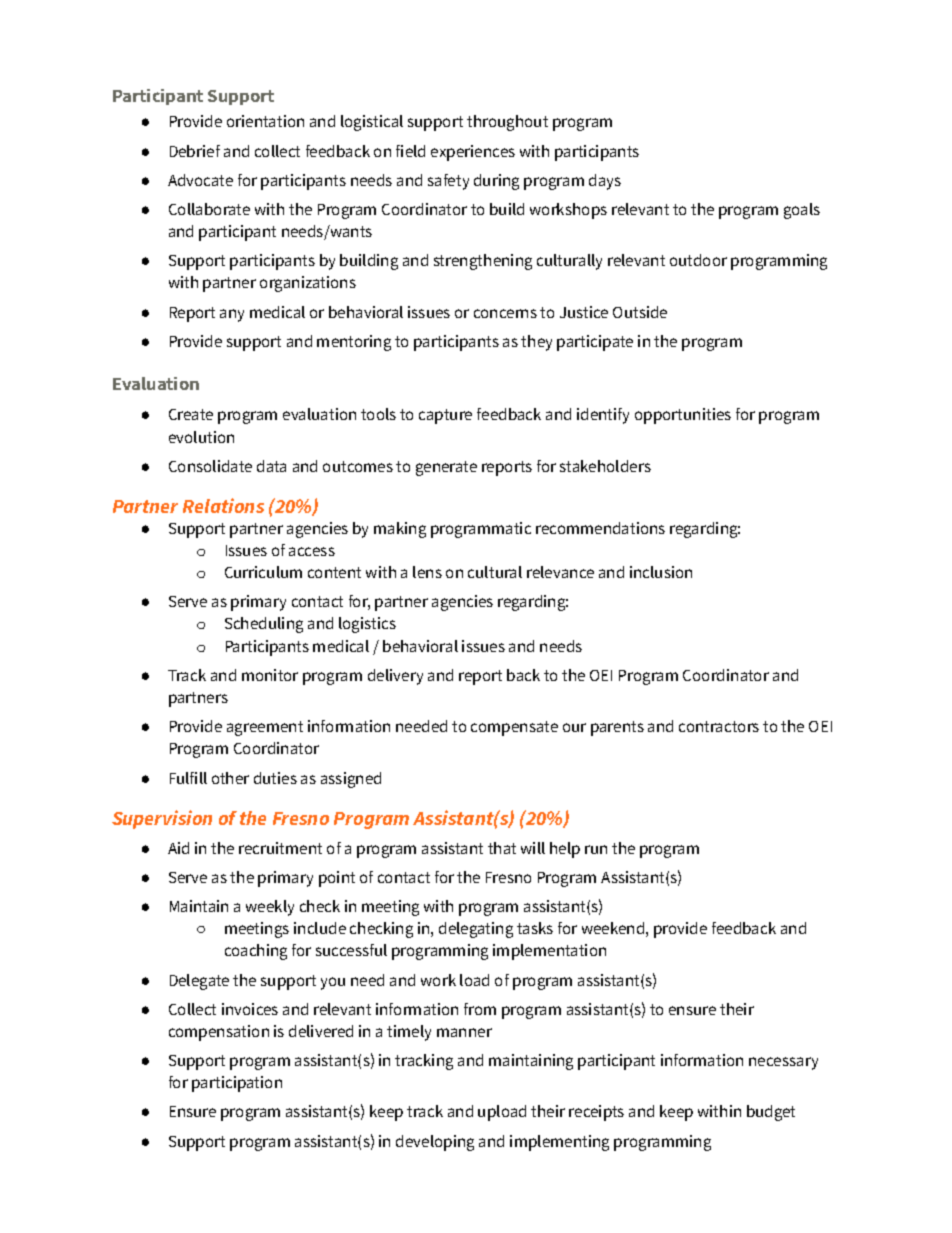  Describe the element at coordinates (445, 416) in the image. I see `capture` at that location.
